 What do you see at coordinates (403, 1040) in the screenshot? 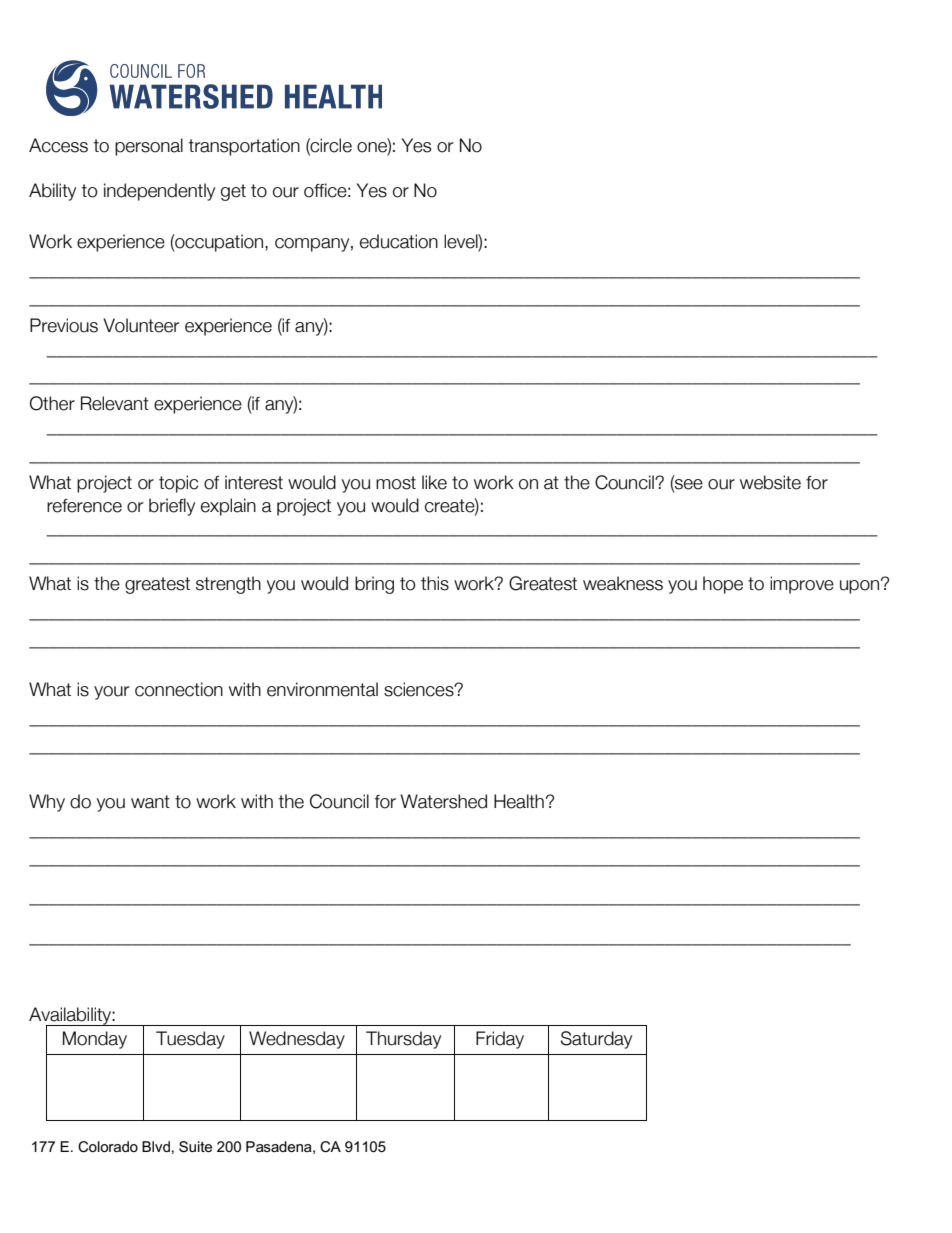
I see `Thursday` at bounding box center [403, 1040].
